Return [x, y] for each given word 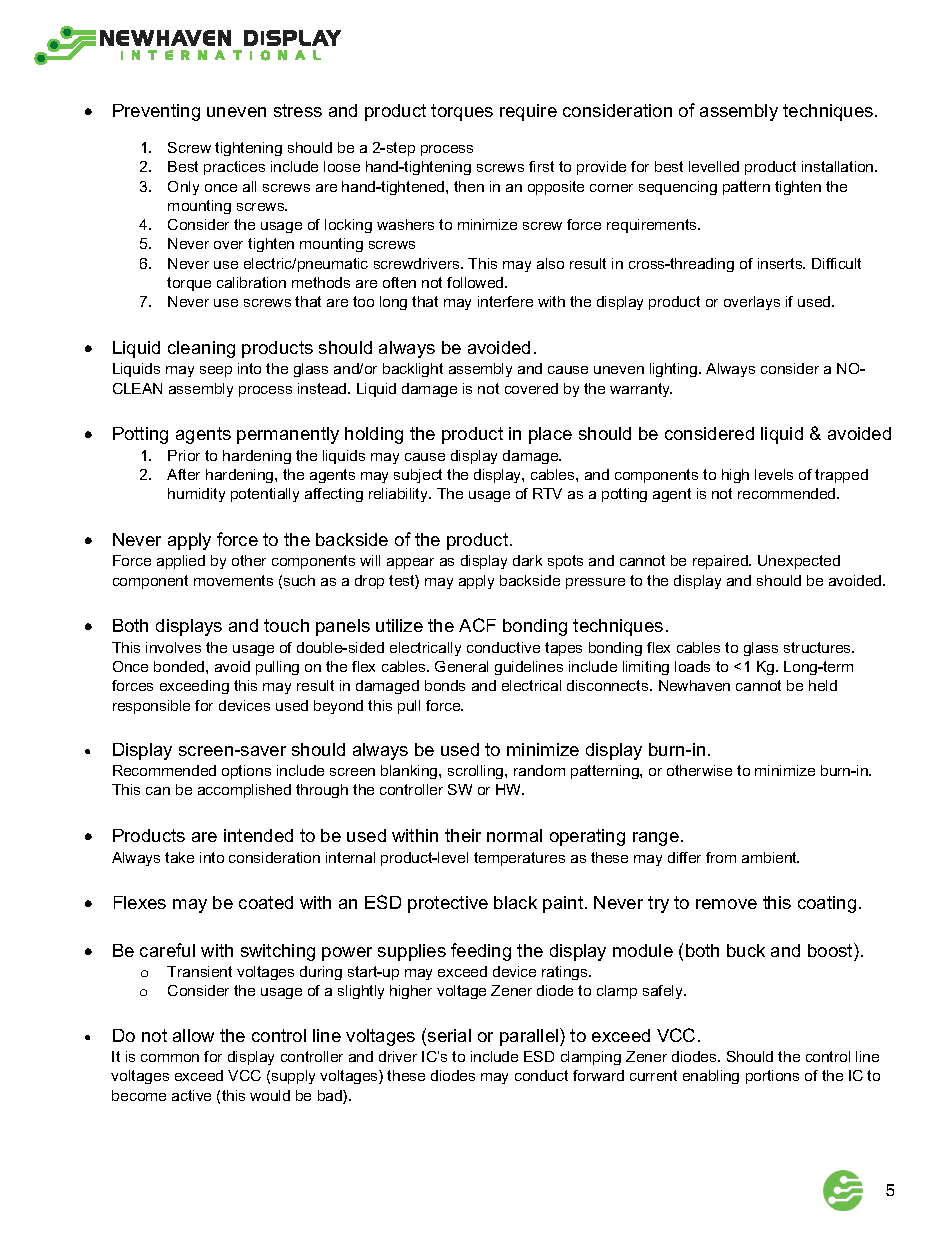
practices [234, 168]
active [191, 1095]
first [541, 166]
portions [772, 1077]
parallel [530, 1037]
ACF [477, 625]
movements [233, 580]
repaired [721, 562]
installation [839, 166]
